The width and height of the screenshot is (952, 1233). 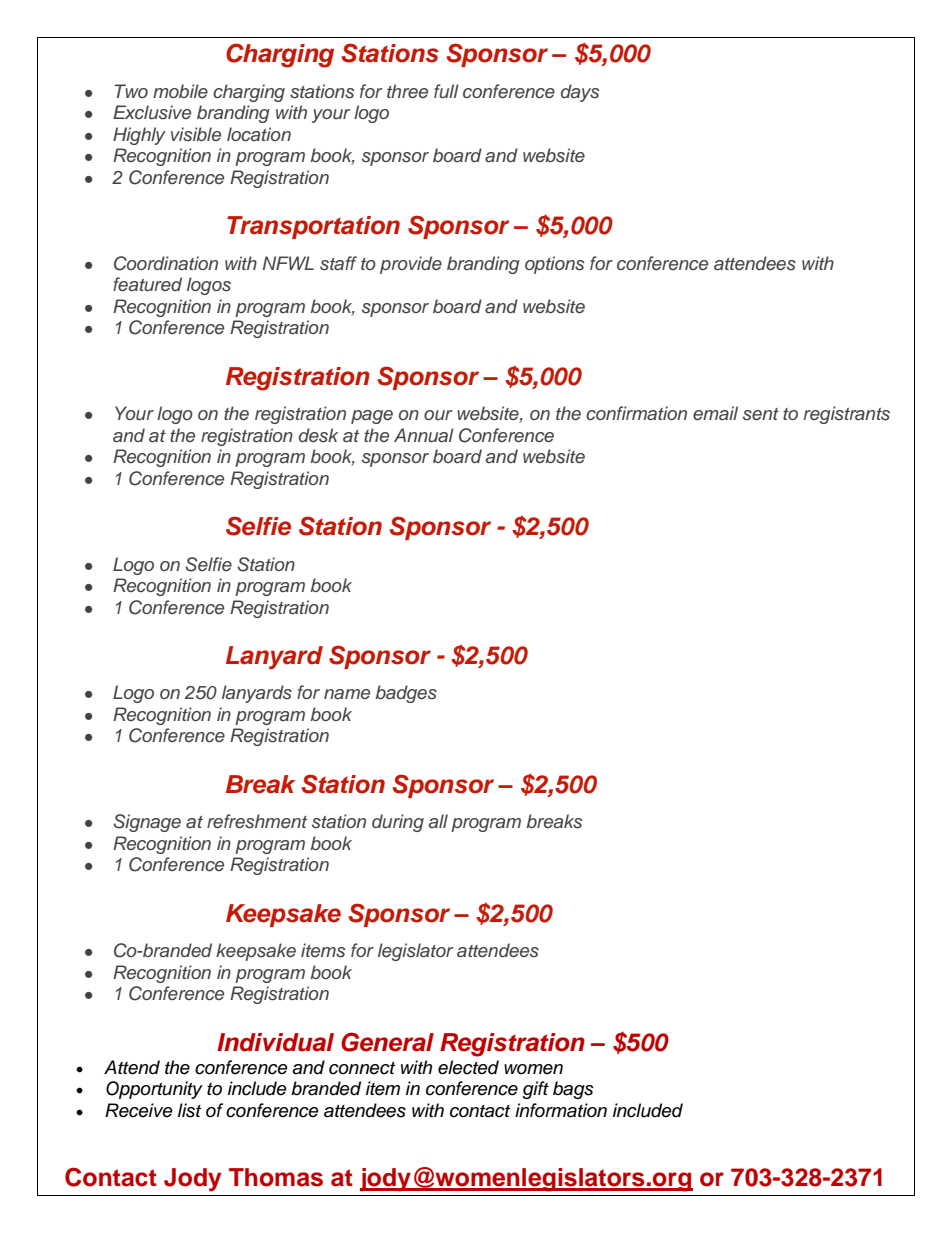 I want to click on Annual, so click(x=424, y=435).
